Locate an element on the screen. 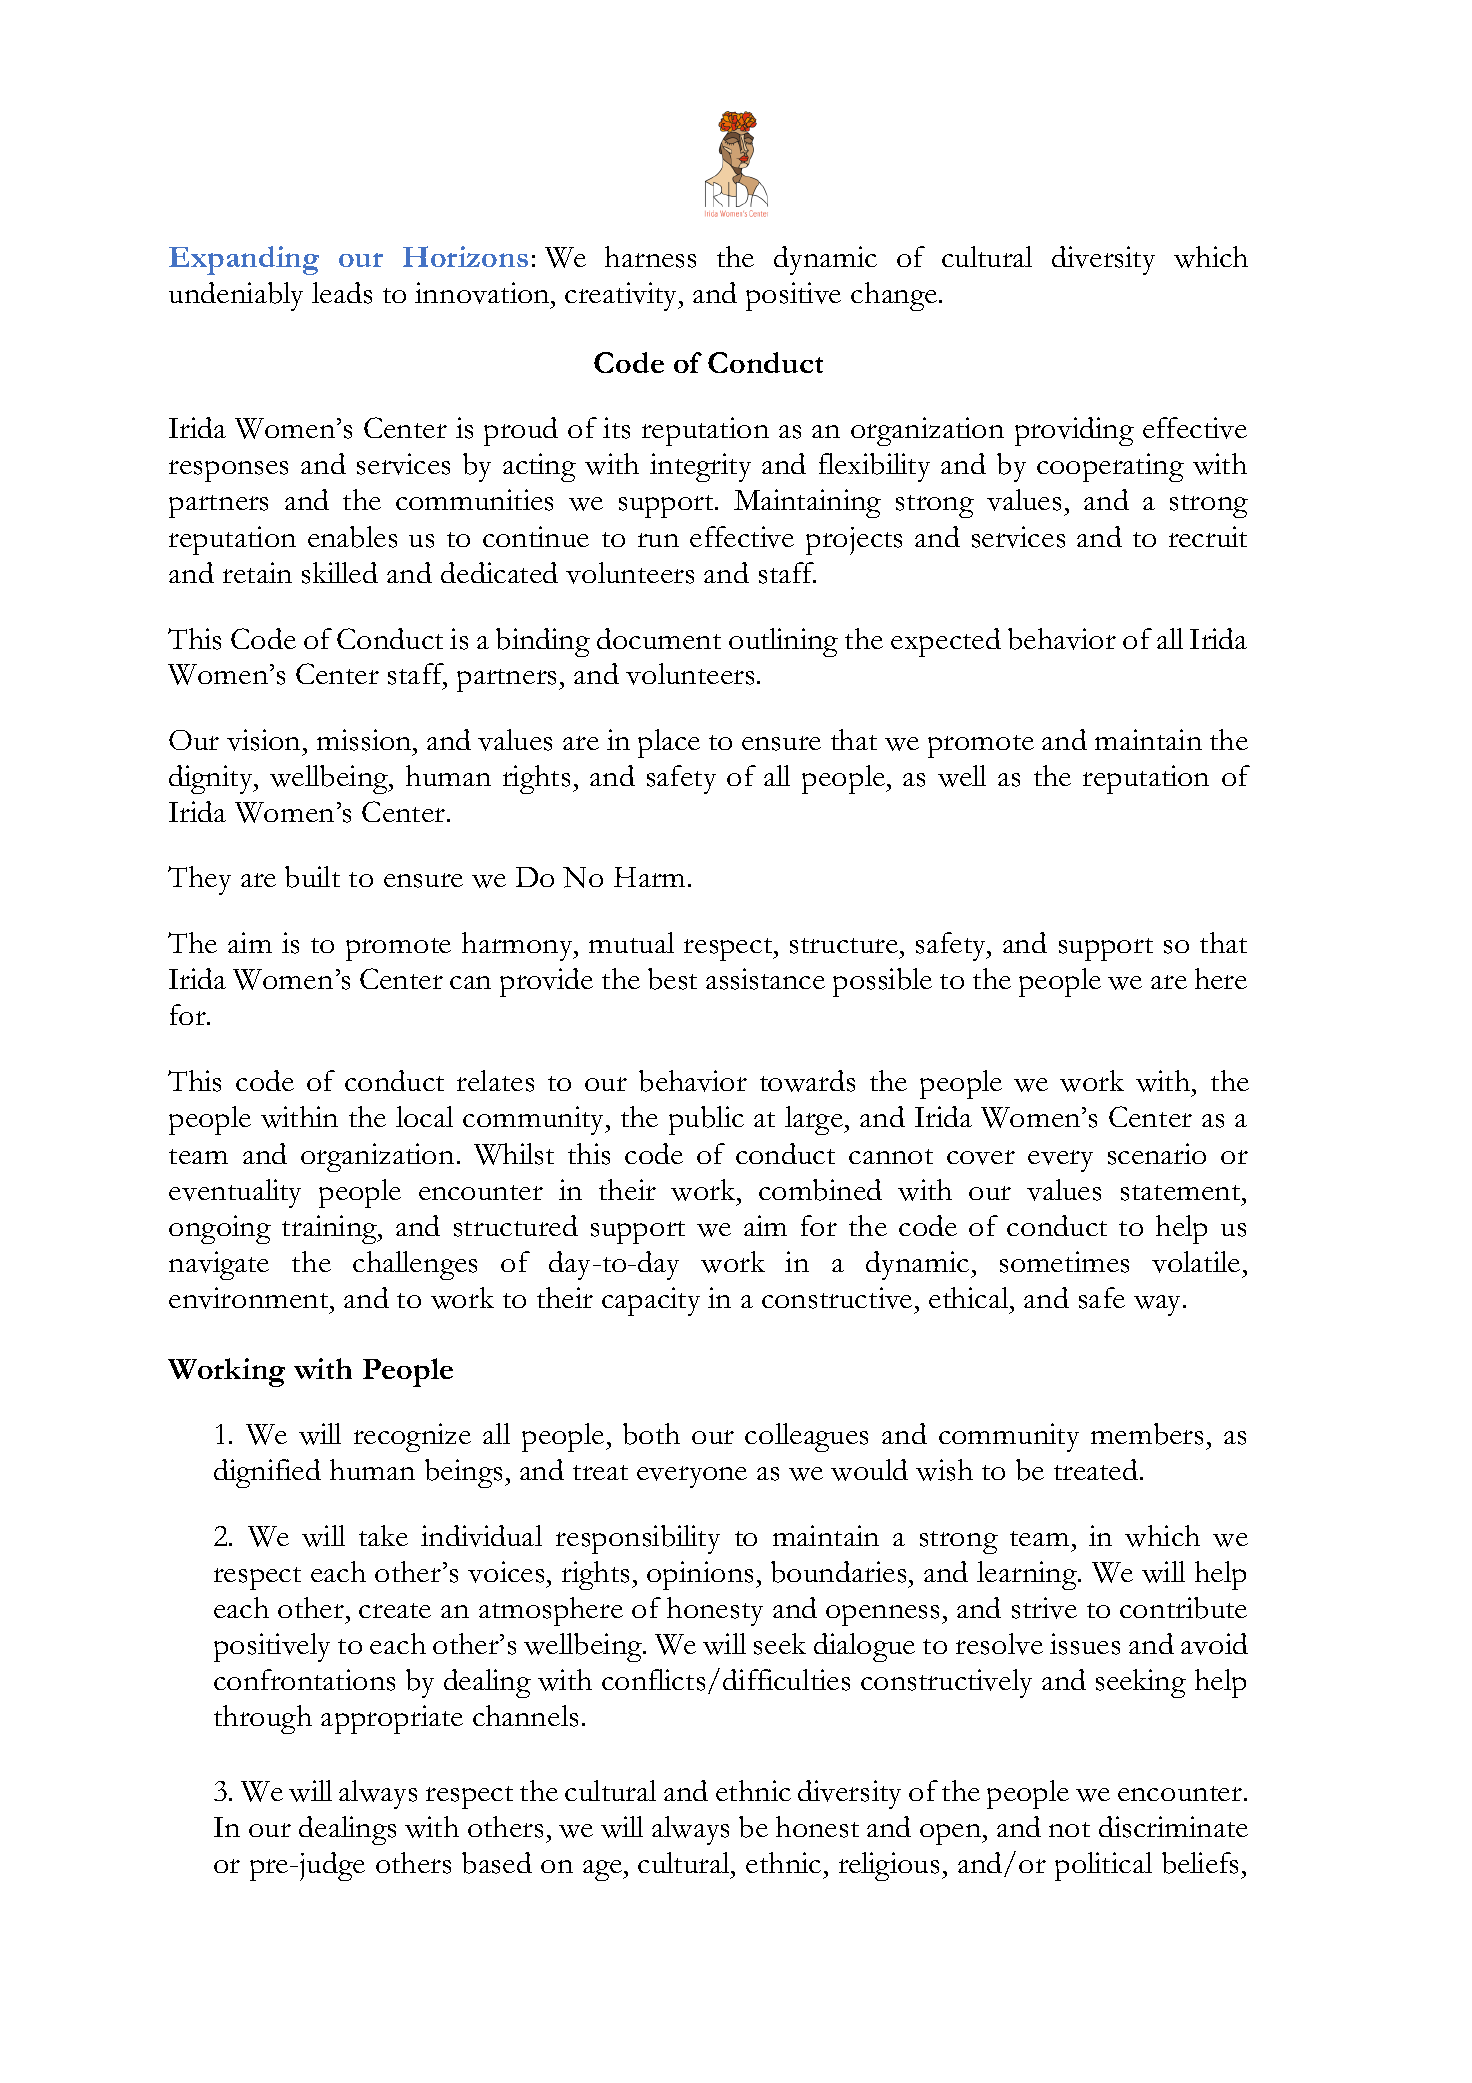 This screenshot has height=2083, width=1472. public is located at coordinates (706, 1120).
